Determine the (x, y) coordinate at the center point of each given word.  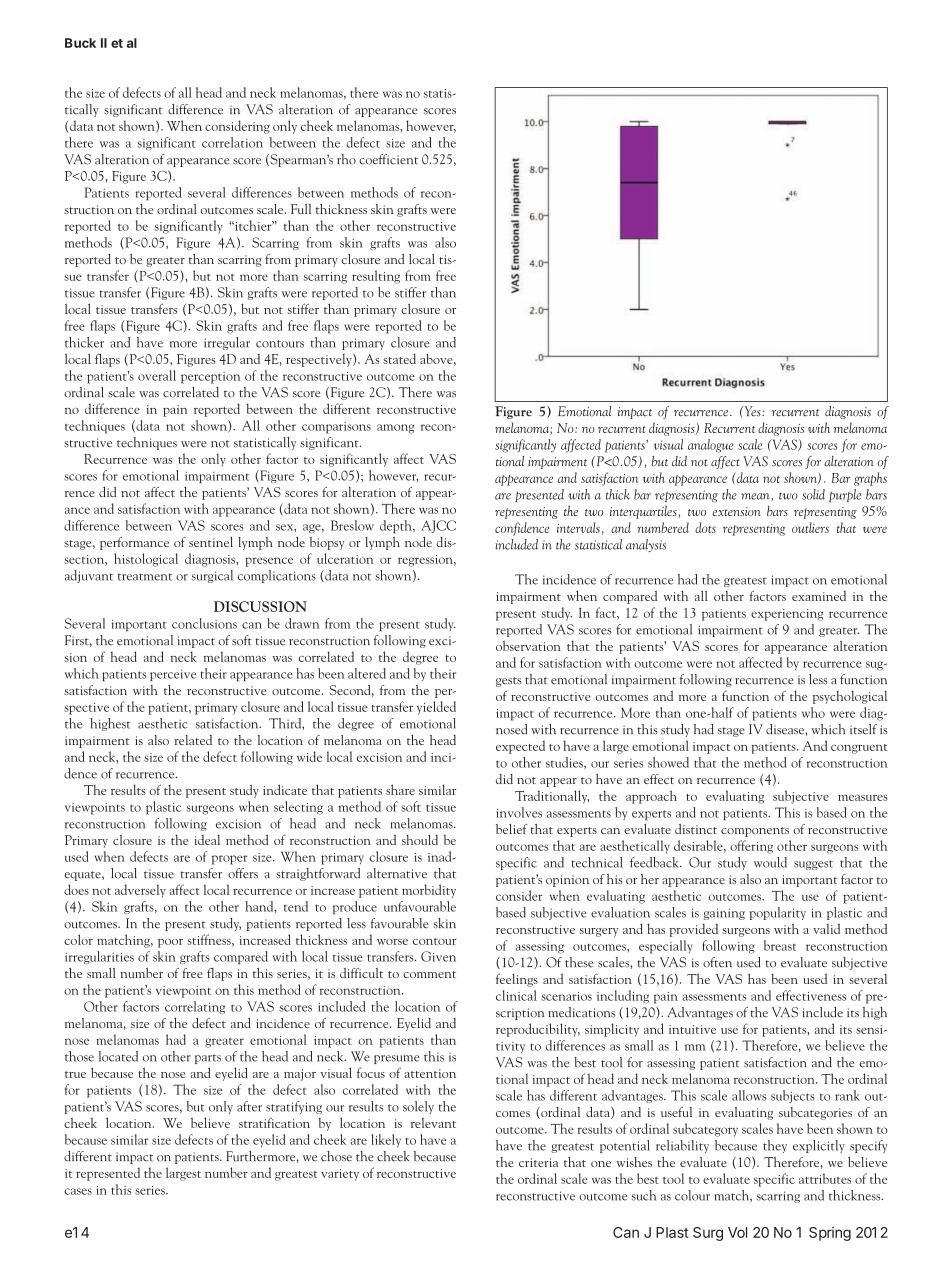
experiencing (787, 615)
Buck (80, 43)
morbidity (429, 891)
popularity (778, 913)
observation (528, 645)
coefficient (388, 159)
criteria (538, 1162)
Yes (752, 411)
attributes (825, 1178)
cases (78, 1191)
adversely (140, 891)
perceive (173, 676)
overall (157, 375)
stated (399, 358)
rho (346, 159)
